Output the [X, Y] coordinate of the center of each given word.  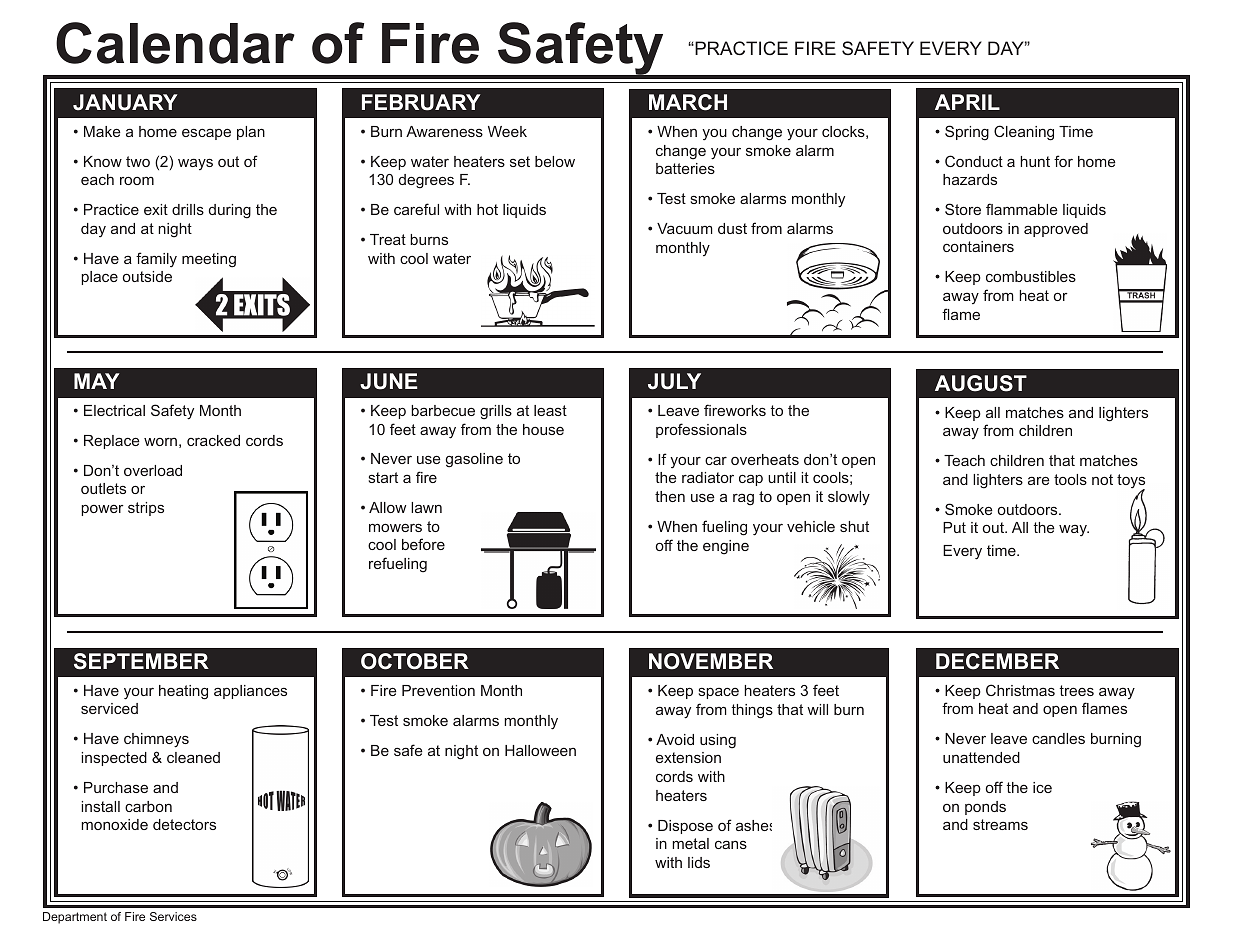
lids [699, 862]
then [670, 496]
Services [173, 916]
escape [206, 134]
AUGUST [981, 383]
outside [147, 276]
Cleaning [1024, 133]
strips [146, 509]
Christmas [1020, 690]
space [719, 693]
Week [507, 131]
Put [954, 527]
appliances [250, 692]
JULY [674, 381]
